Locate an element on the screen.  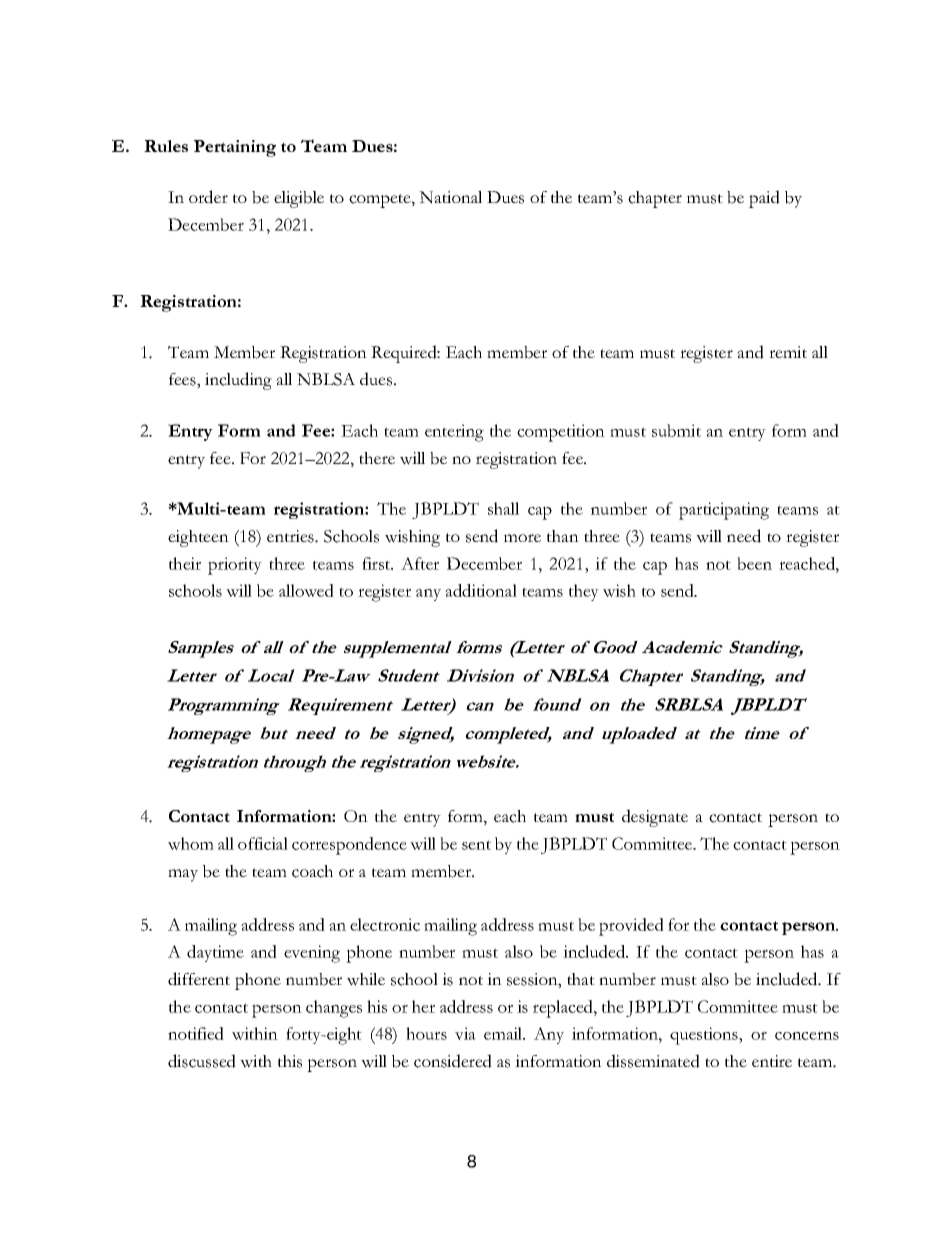
National is located at coordinates (450, 197).
